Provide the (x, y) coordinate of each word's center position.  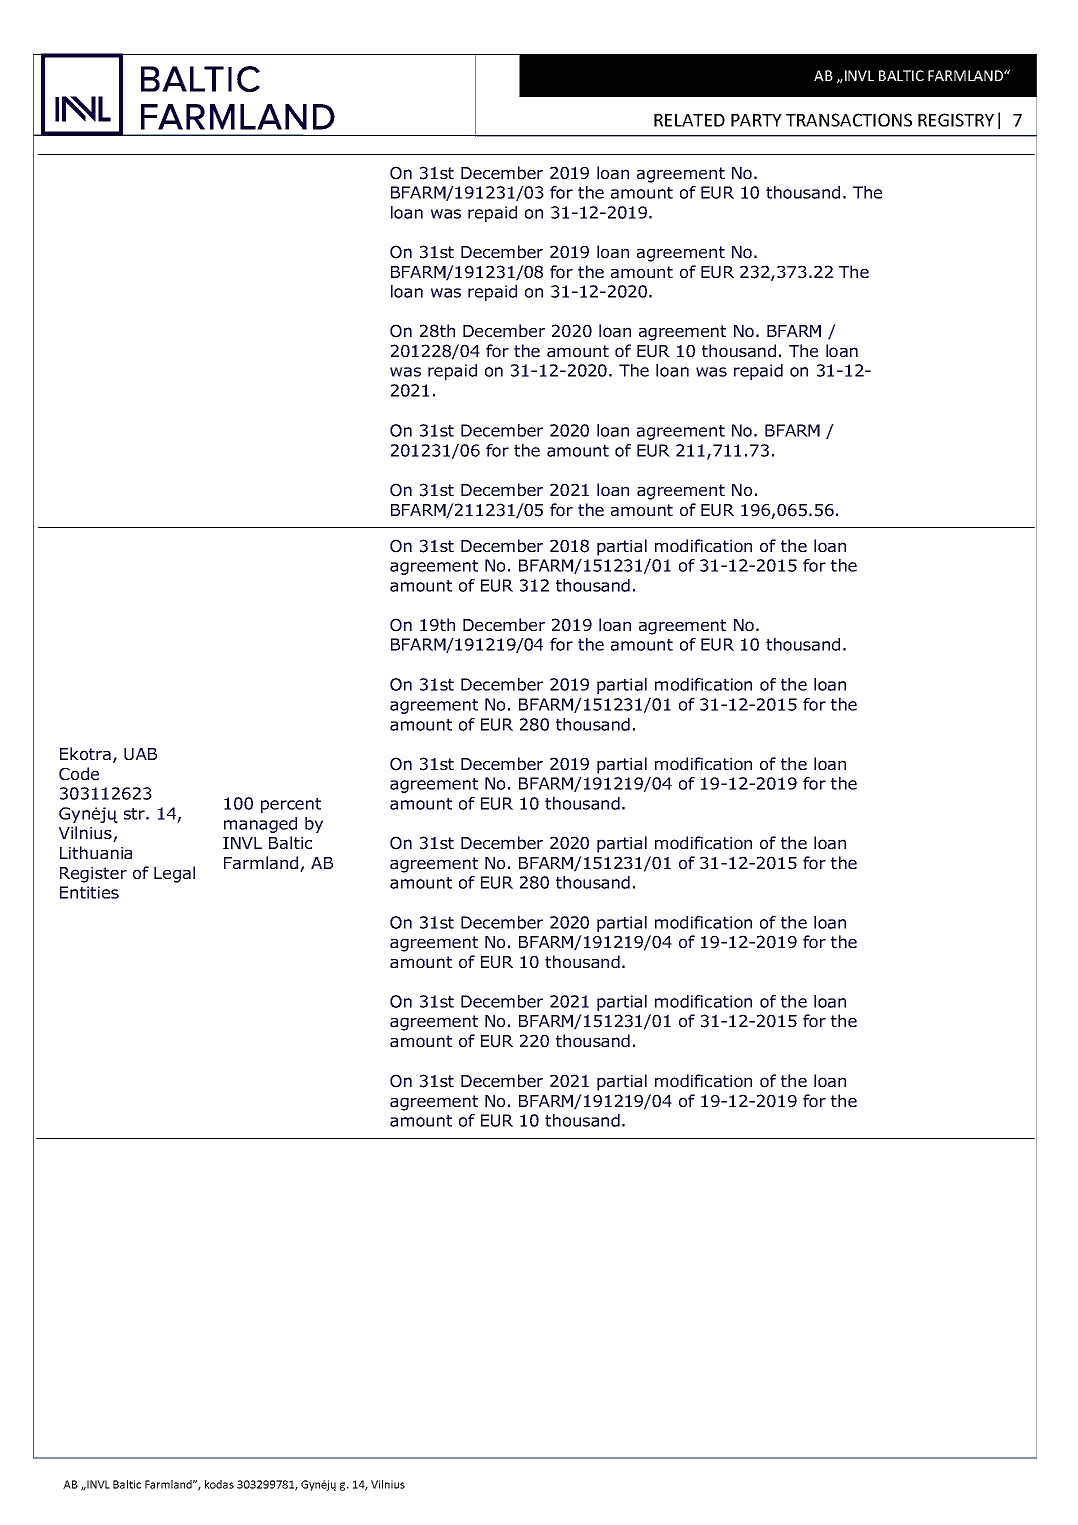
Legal (174, 874)
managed (260, 825)
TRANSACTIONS (849, 120)
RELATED (689, 120)
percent (291, 805)
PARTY (756, 120)
